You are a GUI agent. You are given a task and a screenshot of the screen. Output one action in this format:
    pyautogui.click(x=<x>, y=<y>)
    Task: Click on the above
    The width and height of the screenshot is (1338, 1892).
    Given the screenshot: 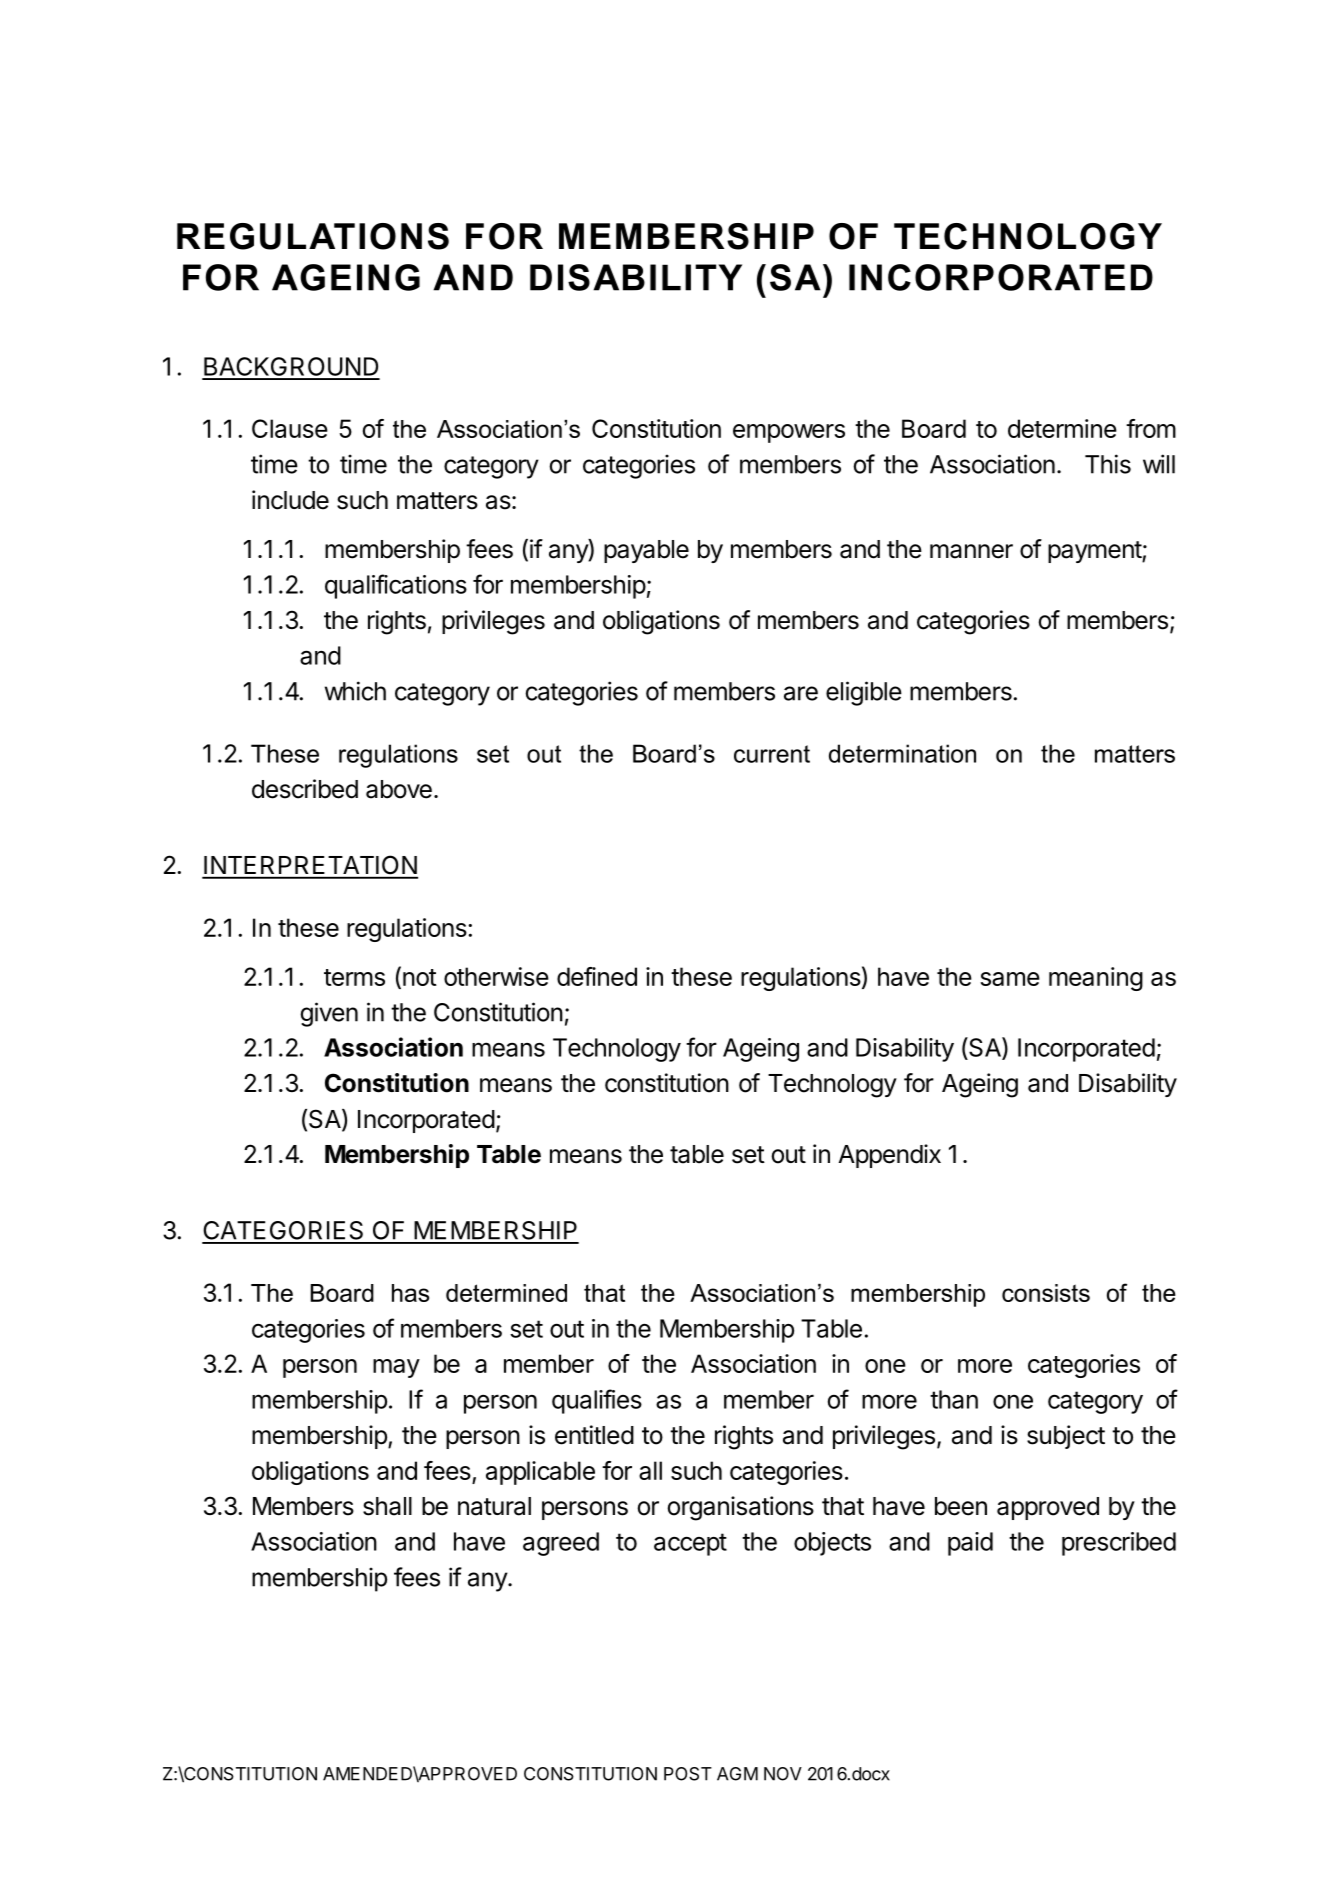 What is the action you would take?
    pyautogui.click(x=399, y=789)
